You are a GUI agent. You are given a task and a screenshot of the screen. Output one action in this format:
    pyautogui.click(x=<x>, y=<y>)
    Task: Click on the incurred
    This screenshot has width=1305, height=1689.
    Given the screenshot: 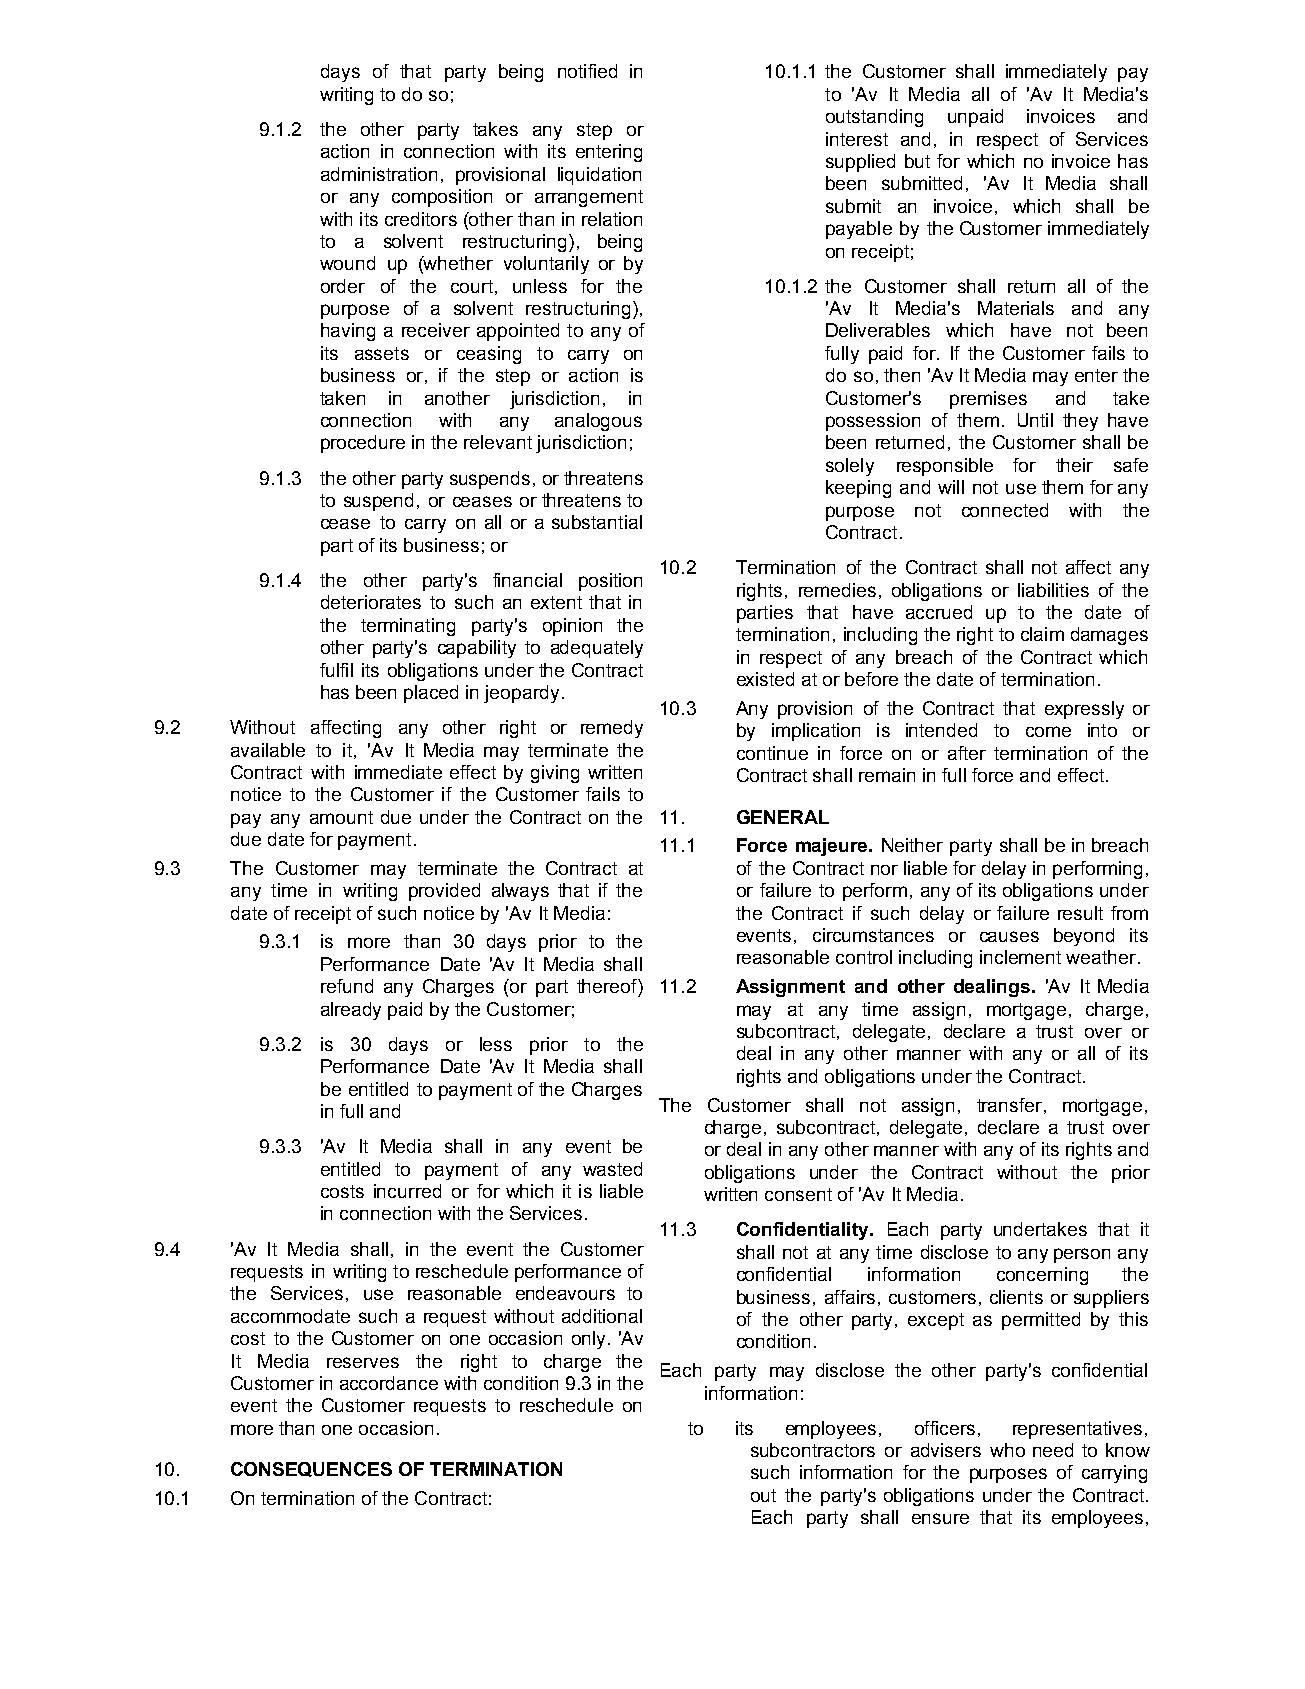 What is the action you would take?
    pyautogui.click(x=407, y=1191)
